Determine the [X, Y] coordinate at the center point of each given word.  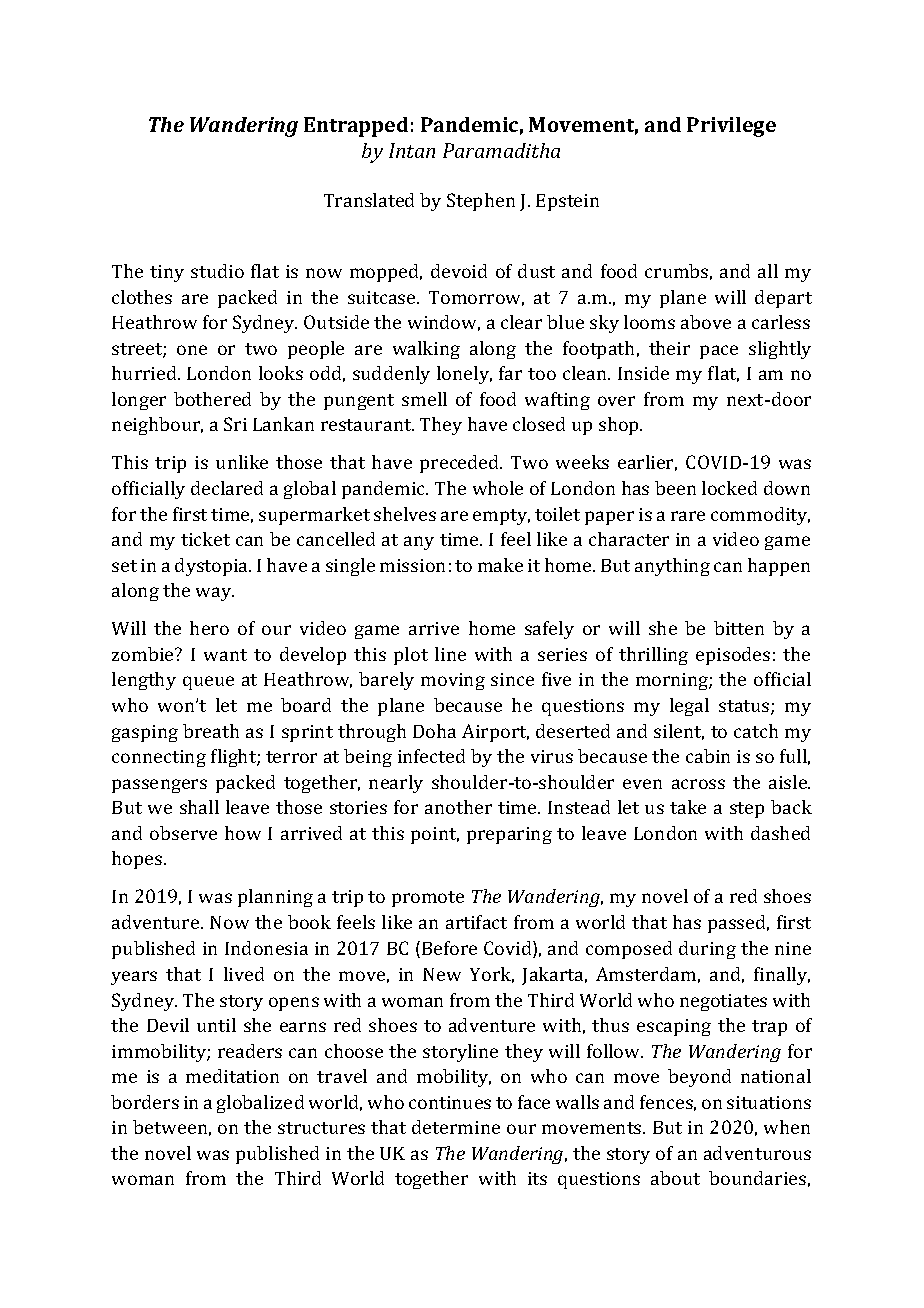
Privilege [731, 127]
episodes [733, 656]
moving [453, 681]
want [225, 655]
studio [217, 271]
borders [145, 1102]
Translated [369, 200]
